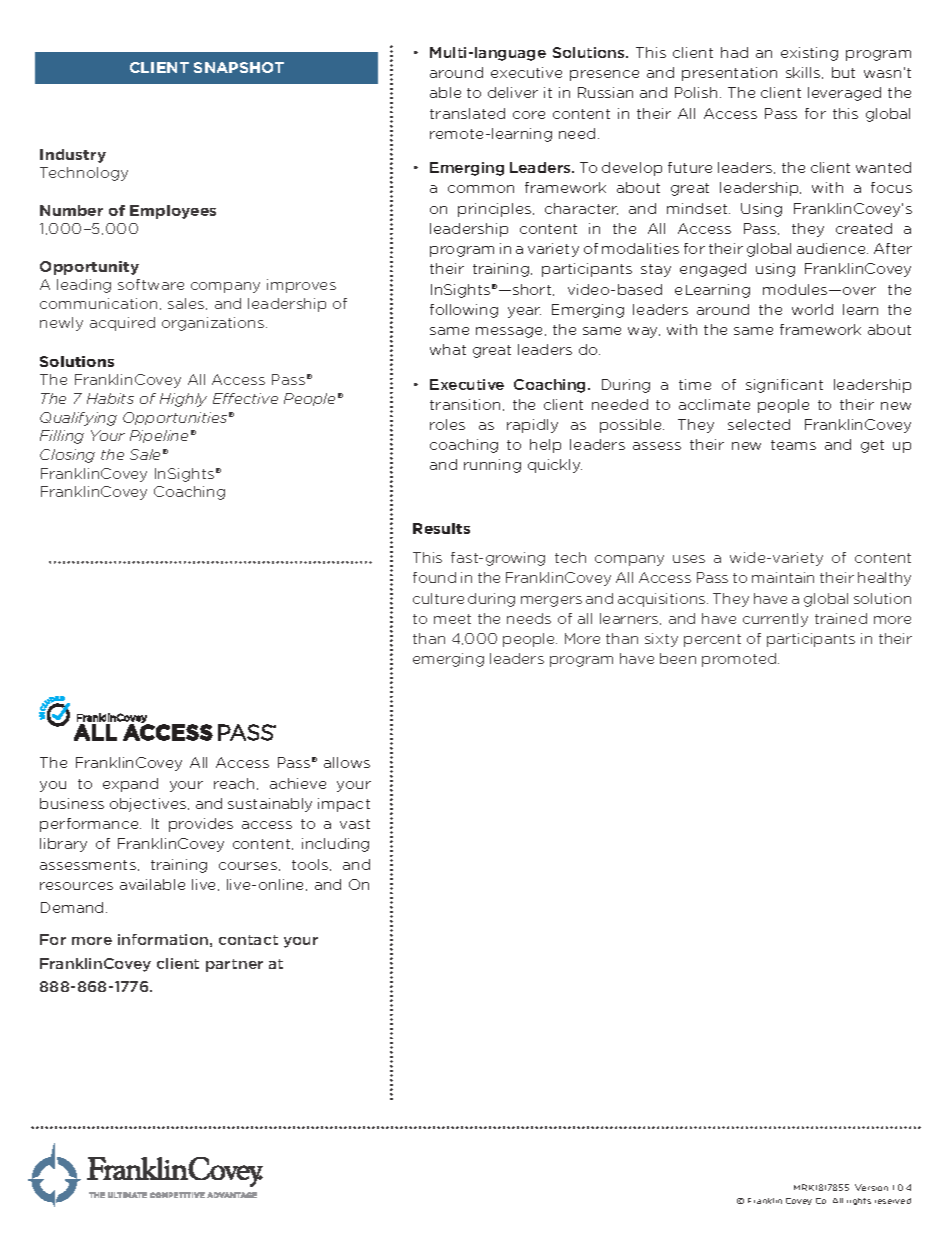 The height and width of the screenshot is (1233, 952). I want to click on Pipeline, so click(159, 436).
